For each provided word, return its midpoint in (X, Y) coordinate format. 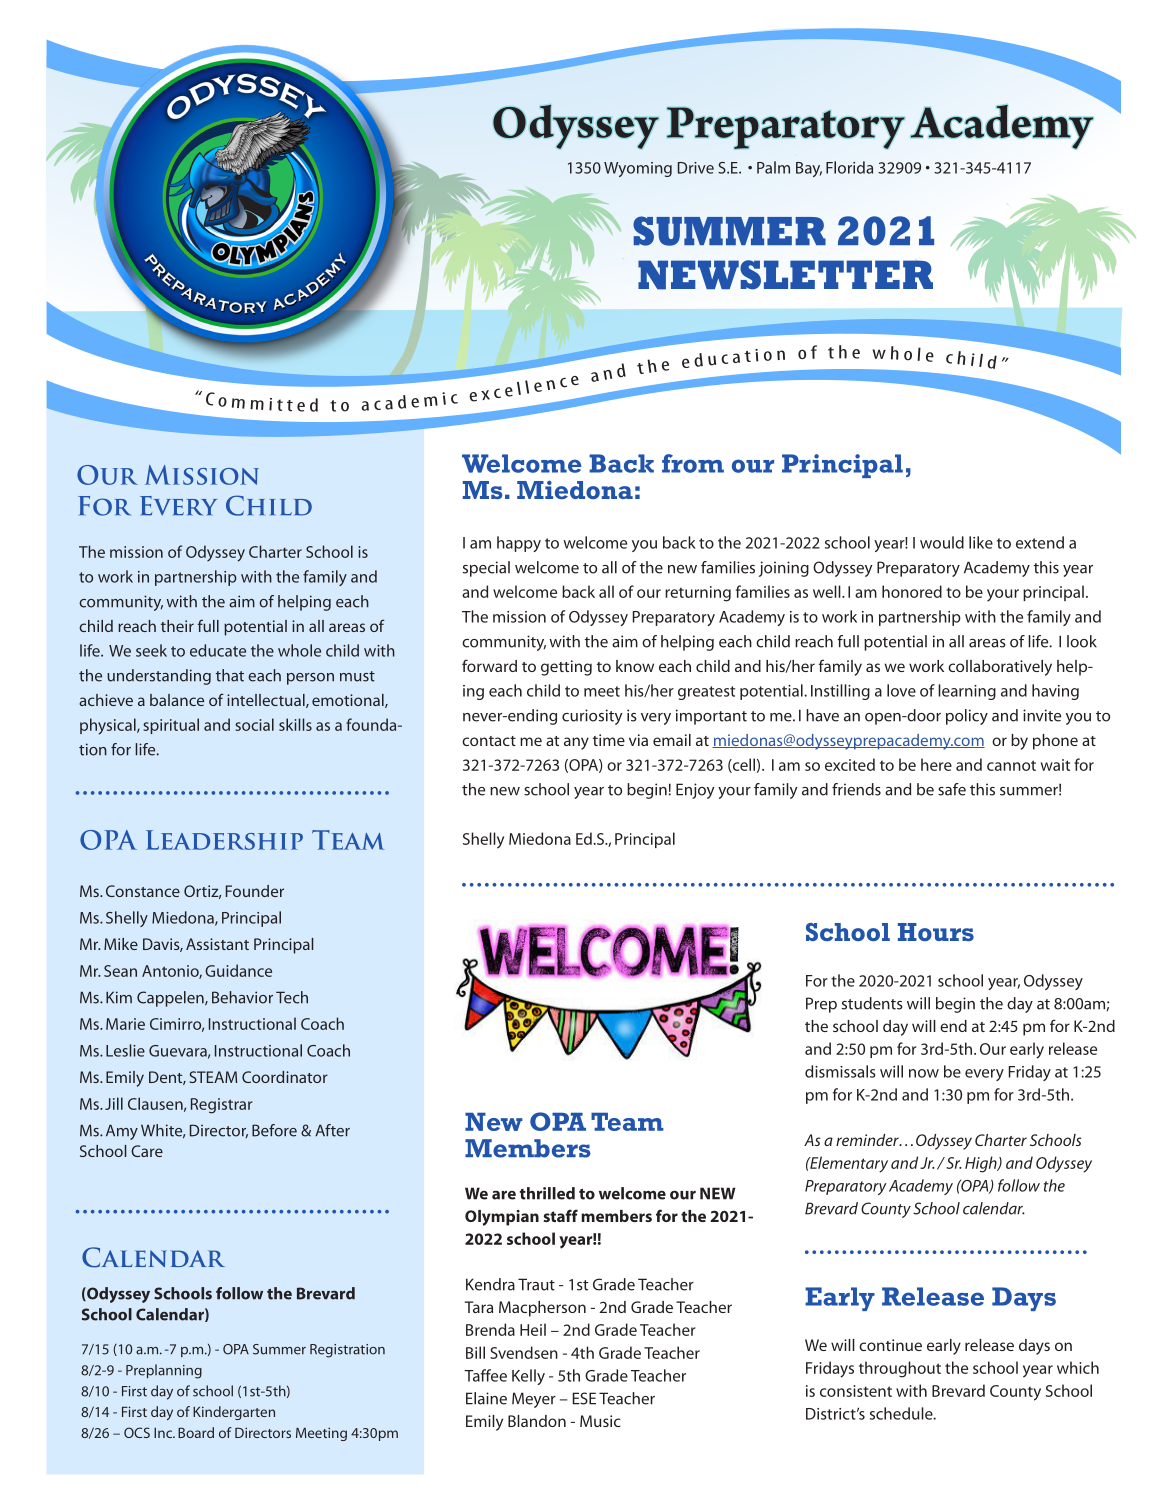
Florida (849, 167)
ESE (584, 1398)
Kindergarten (234, 1413)
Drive (696, 168)
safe (952, 789)
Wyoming (638, 169)
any (576, 743)
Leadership (224, 840)
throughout (900, 1369)
